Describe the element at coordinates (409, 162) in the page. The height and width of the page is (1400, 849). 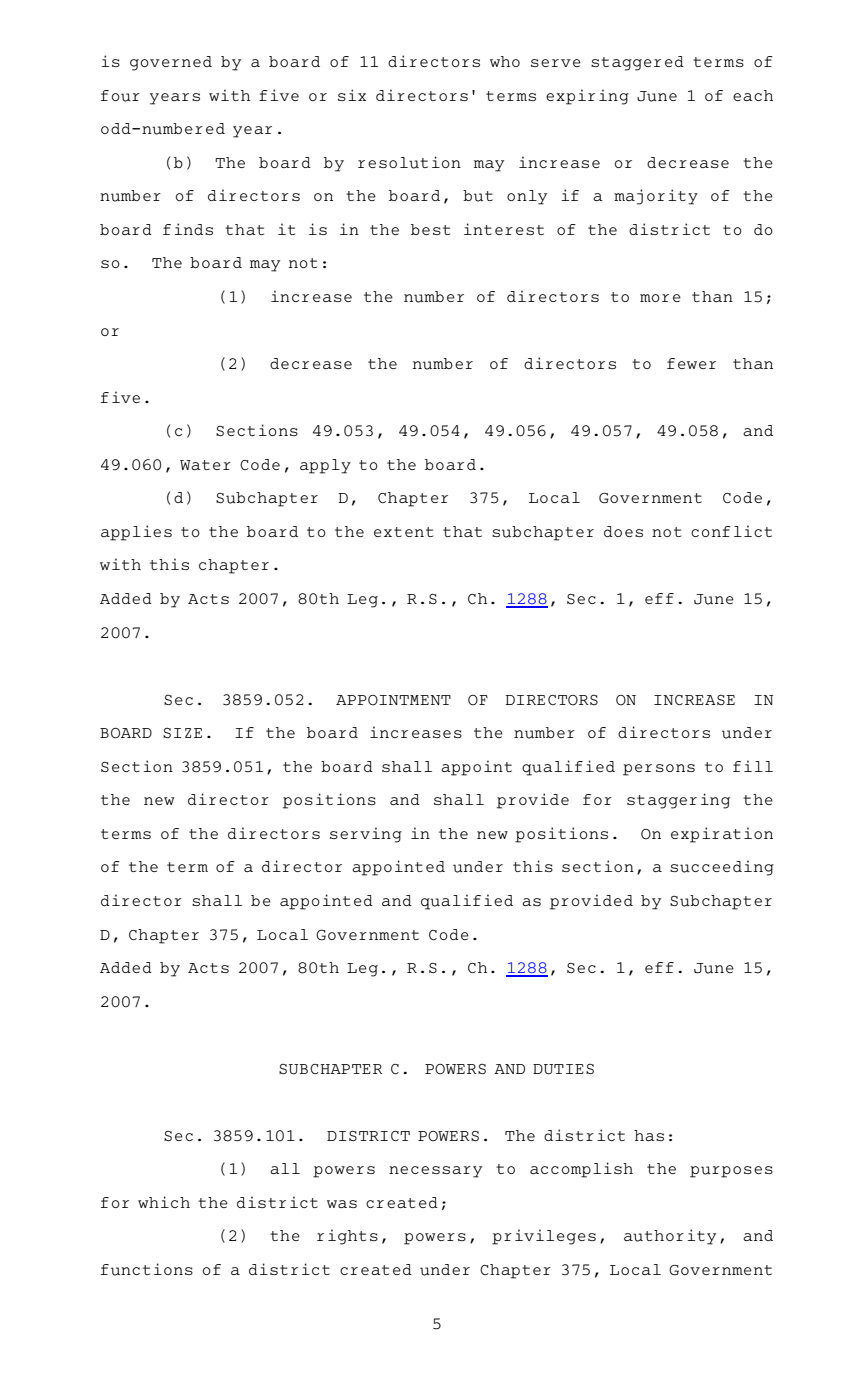
I see `resolution` at that location.
